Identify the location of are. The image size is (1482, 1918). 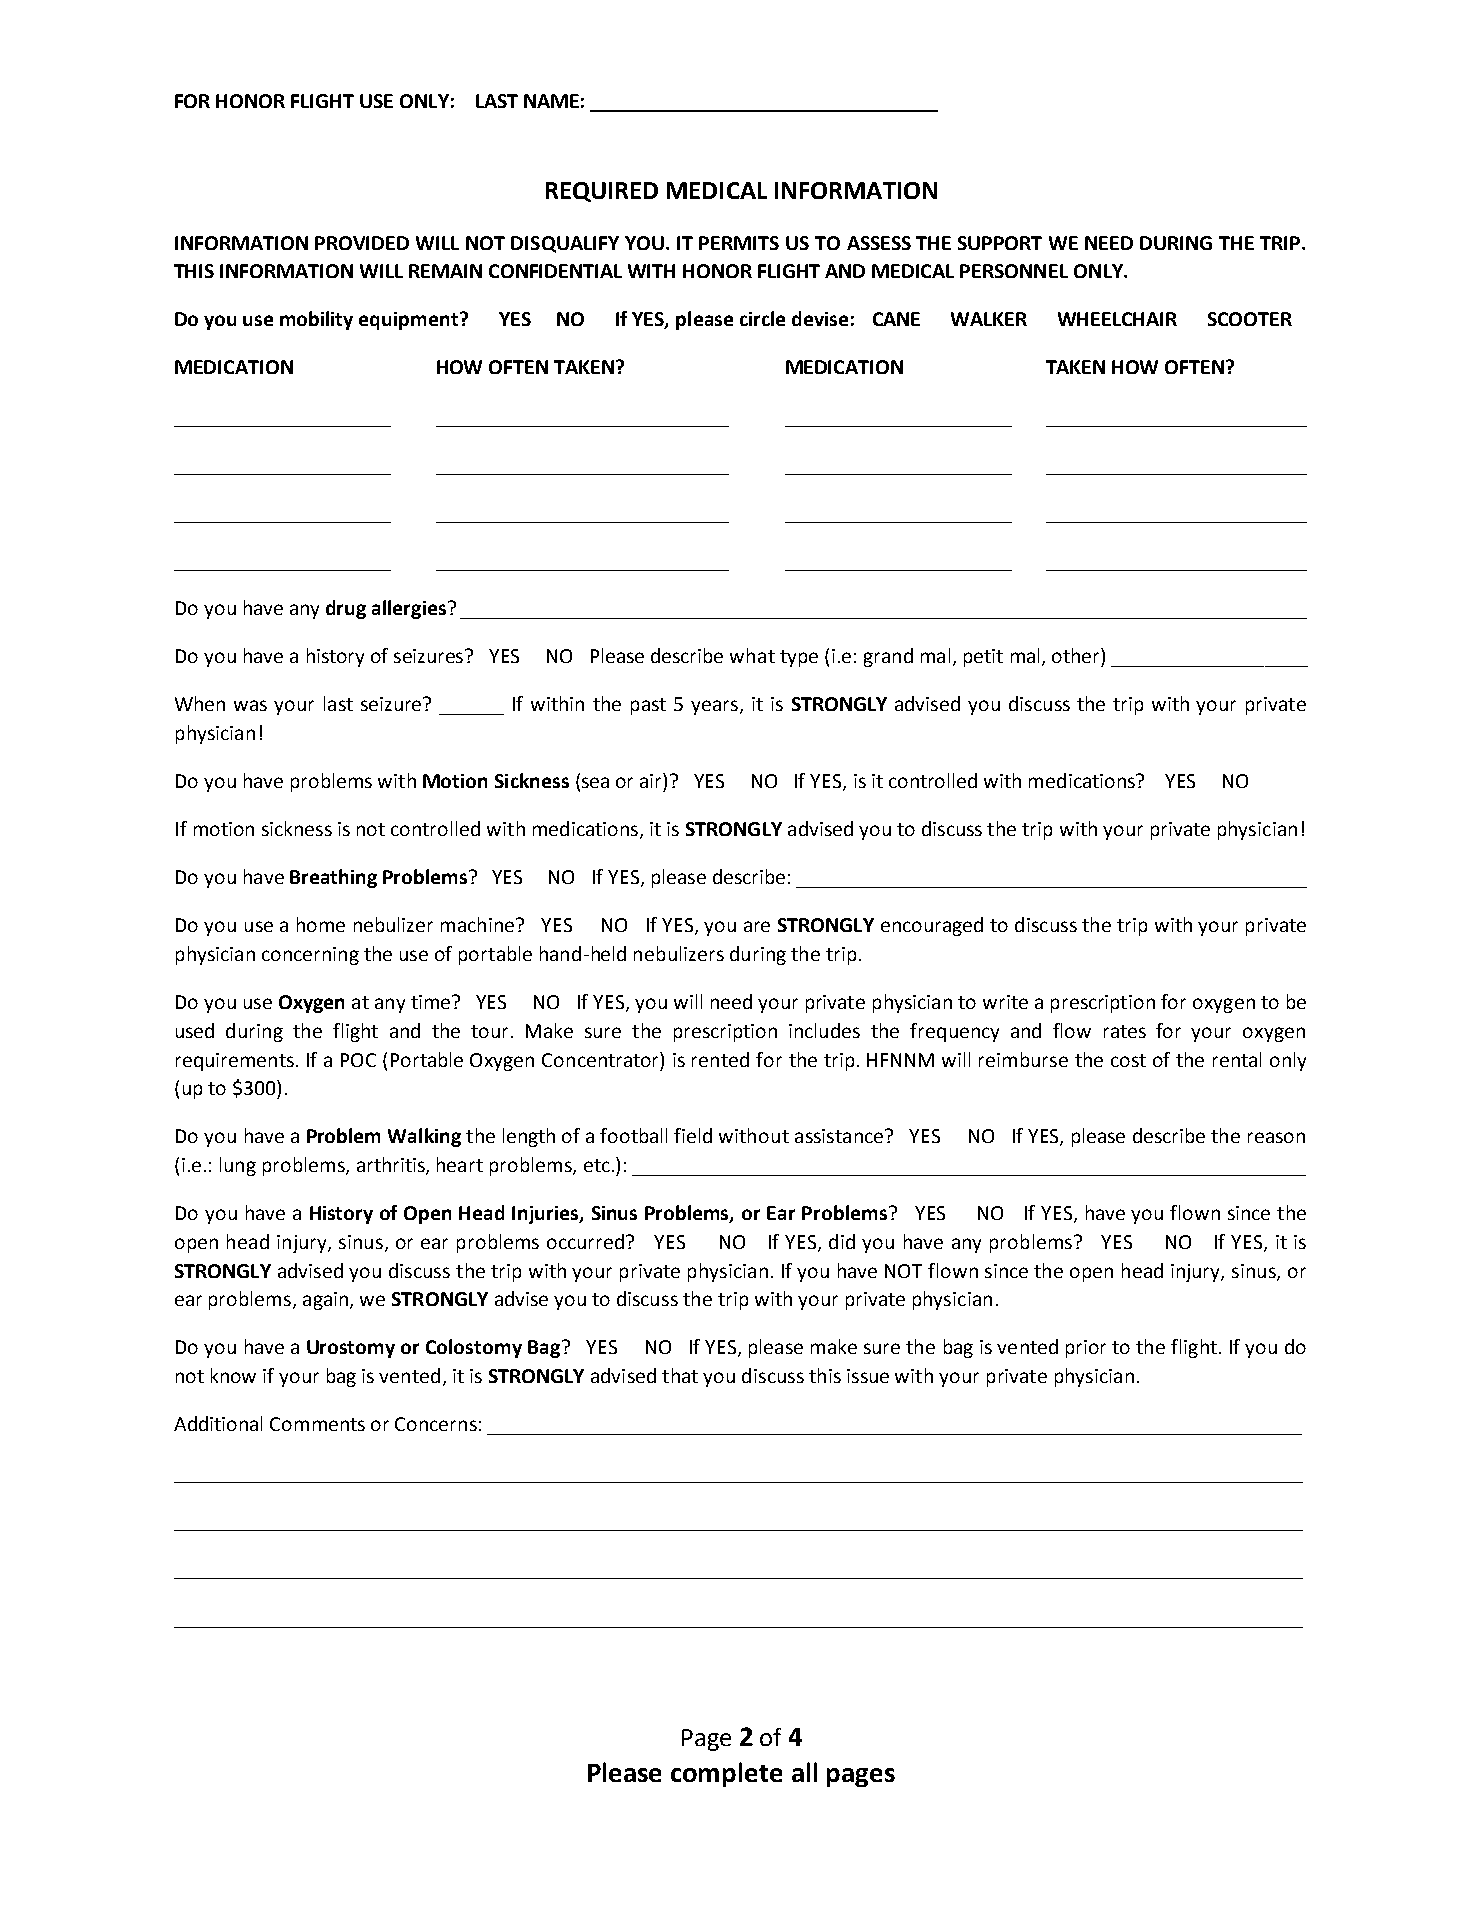
(757, 926).
